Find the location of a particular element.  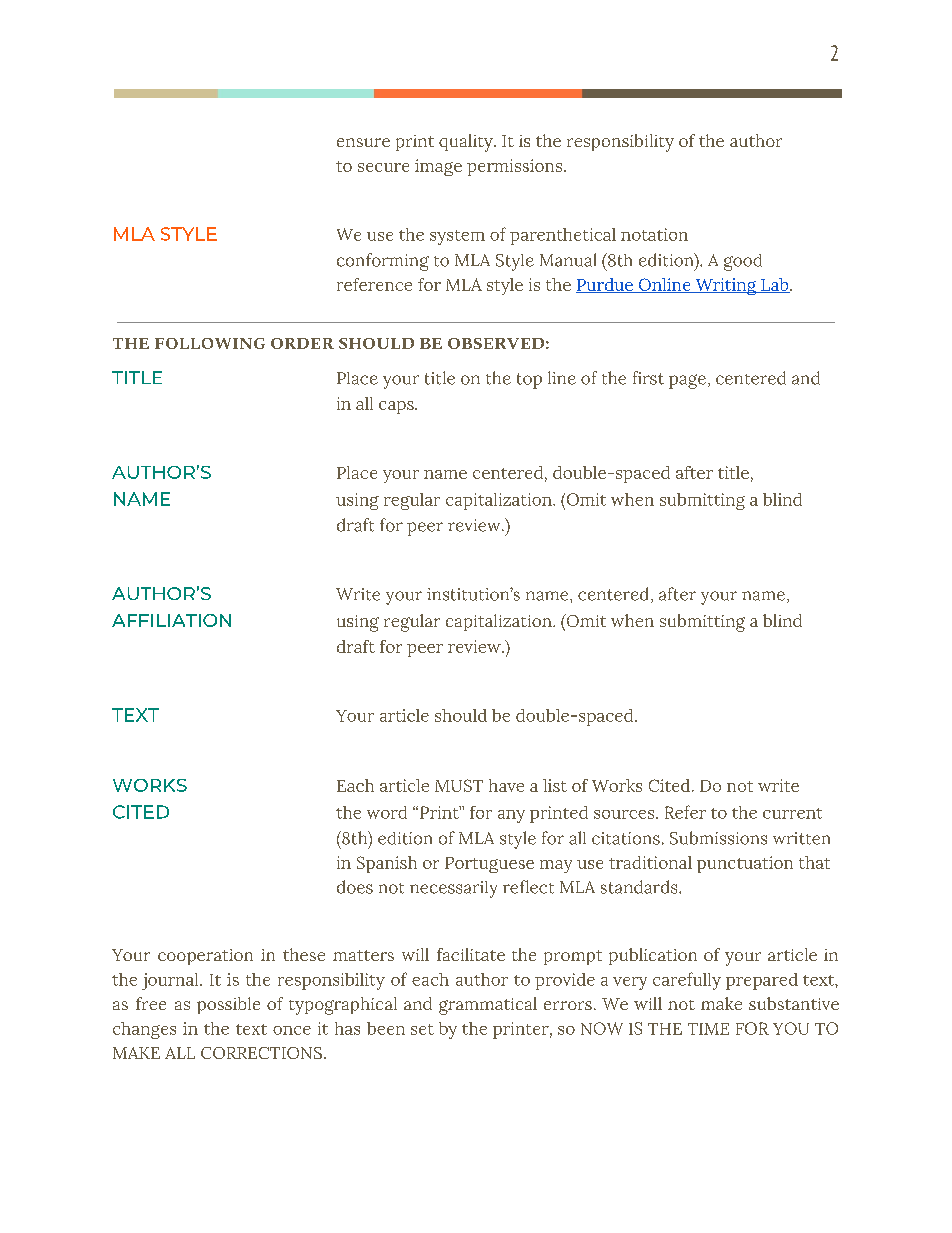

page is located at coordinates (687, 381).
